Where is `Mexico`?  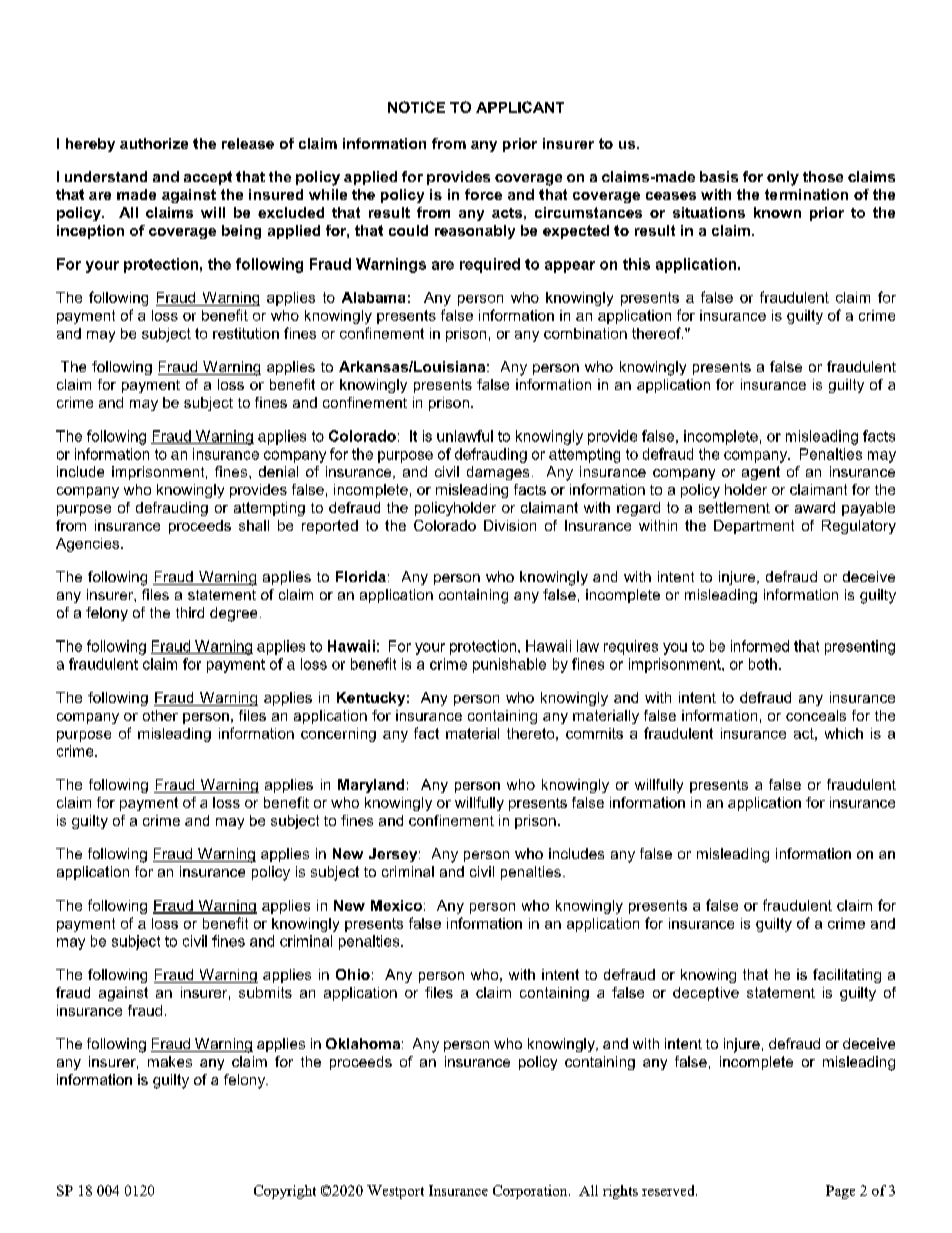 Mexico is located at coordinates (396, 905).
